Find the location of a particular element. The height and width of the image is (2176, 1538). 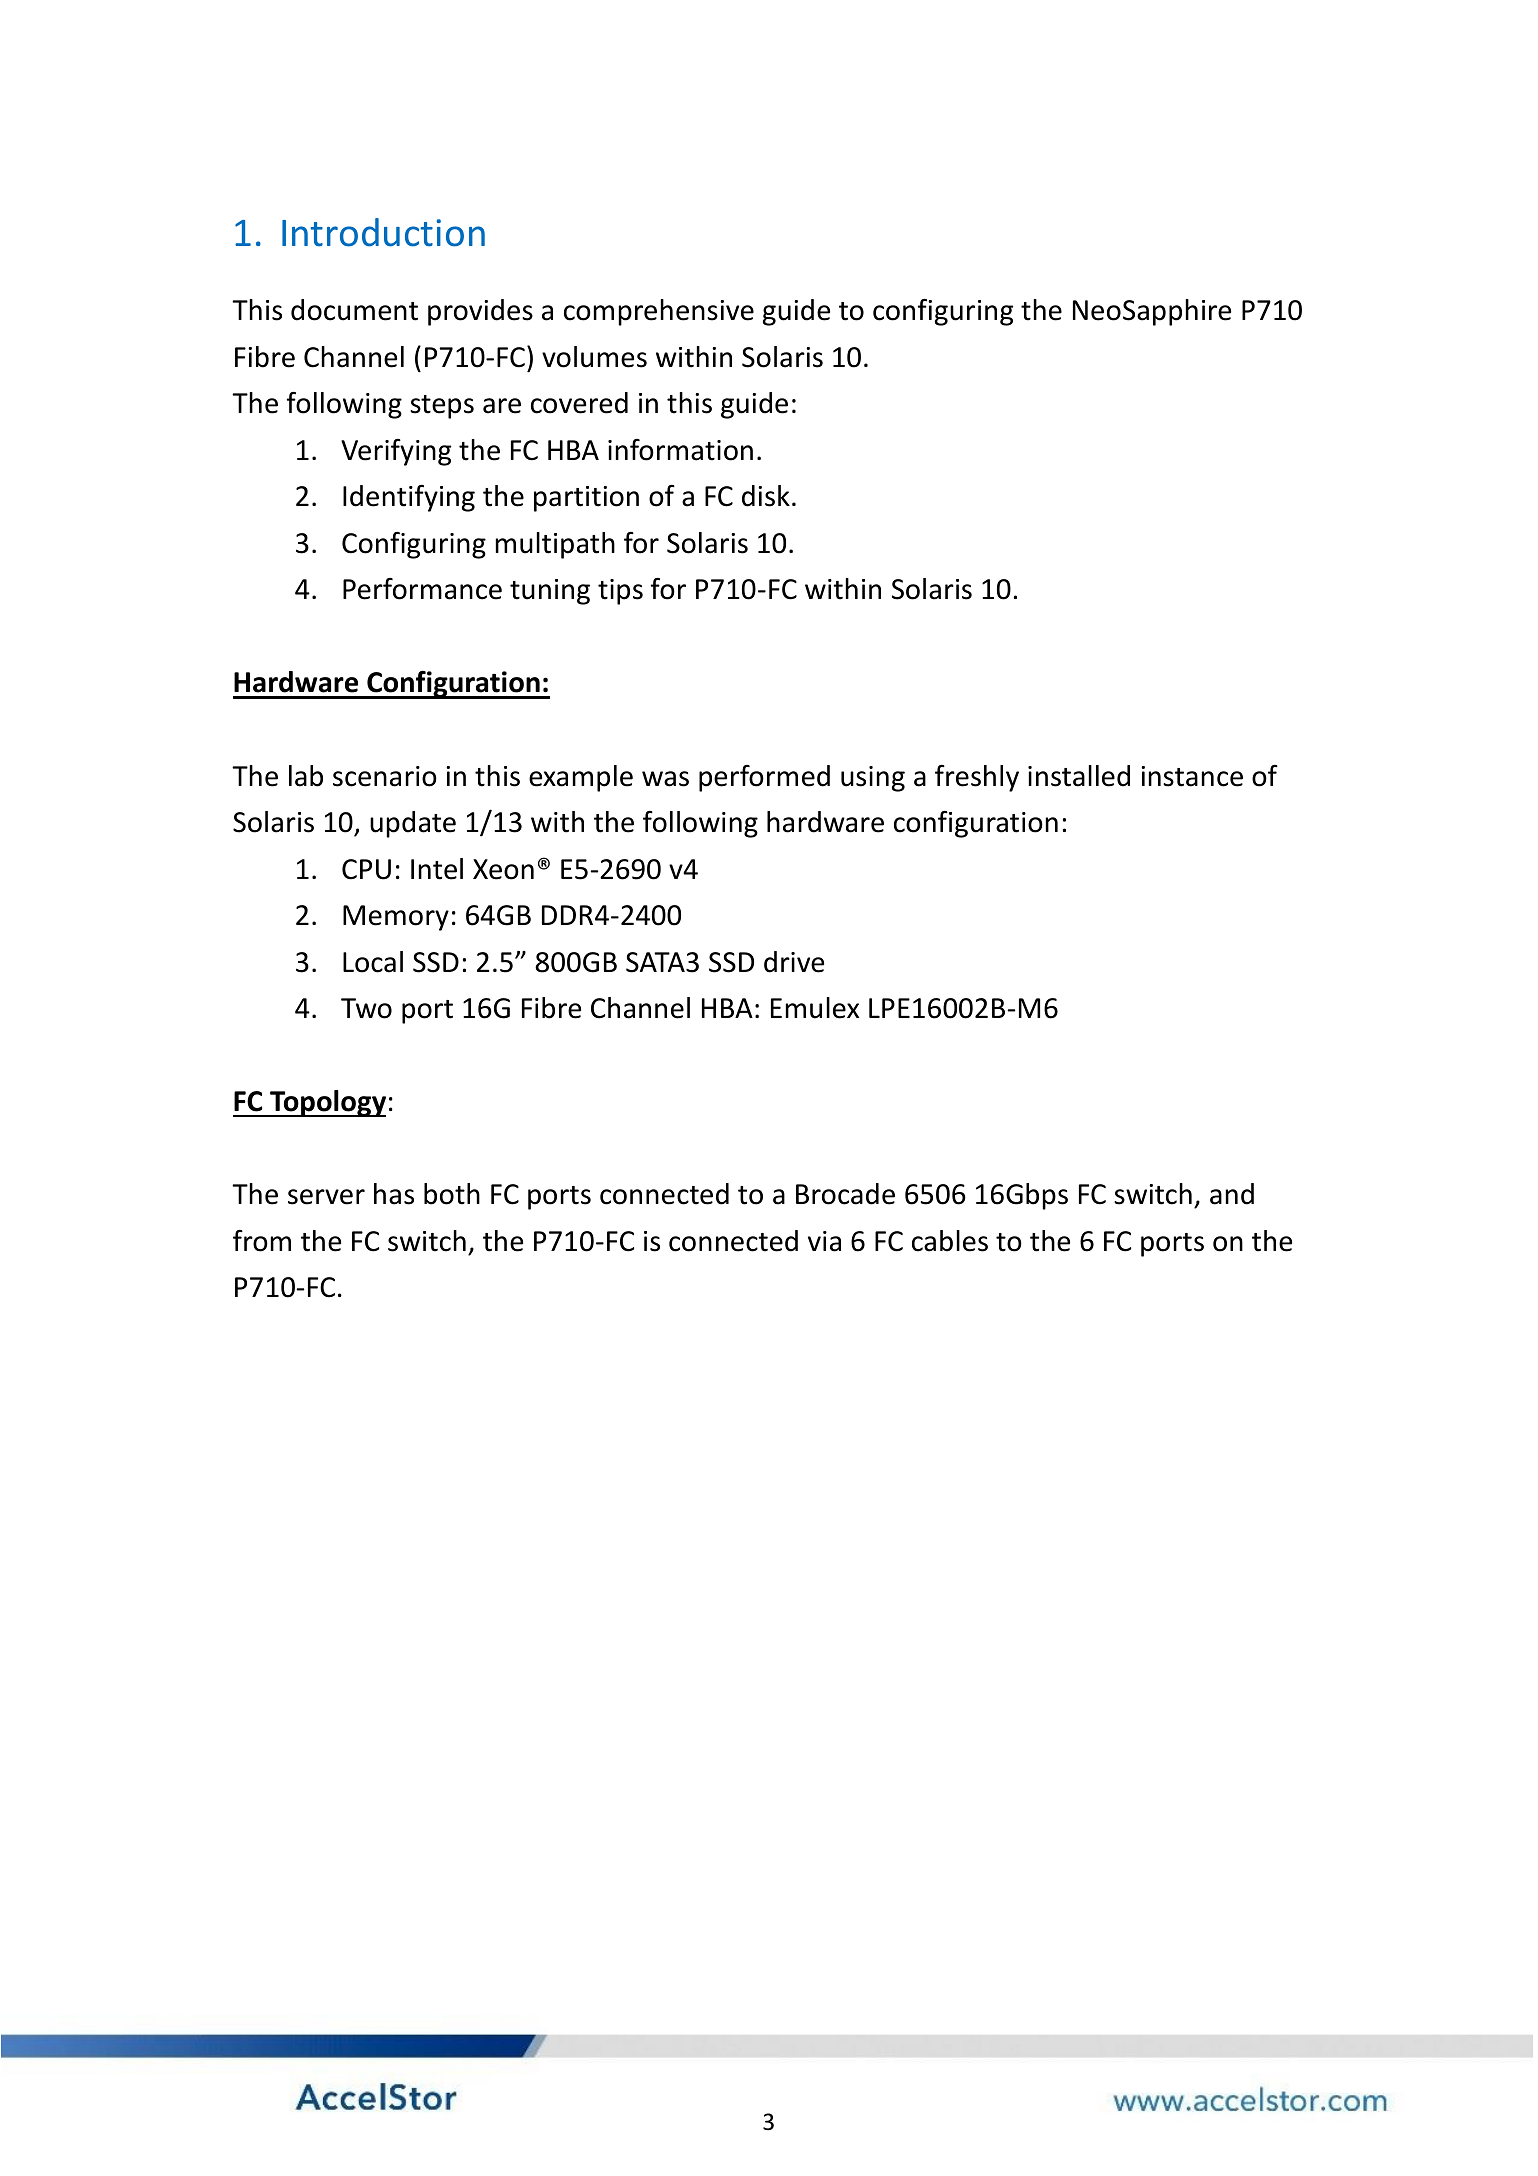

Introduction is located at coordinates (383, 232).
